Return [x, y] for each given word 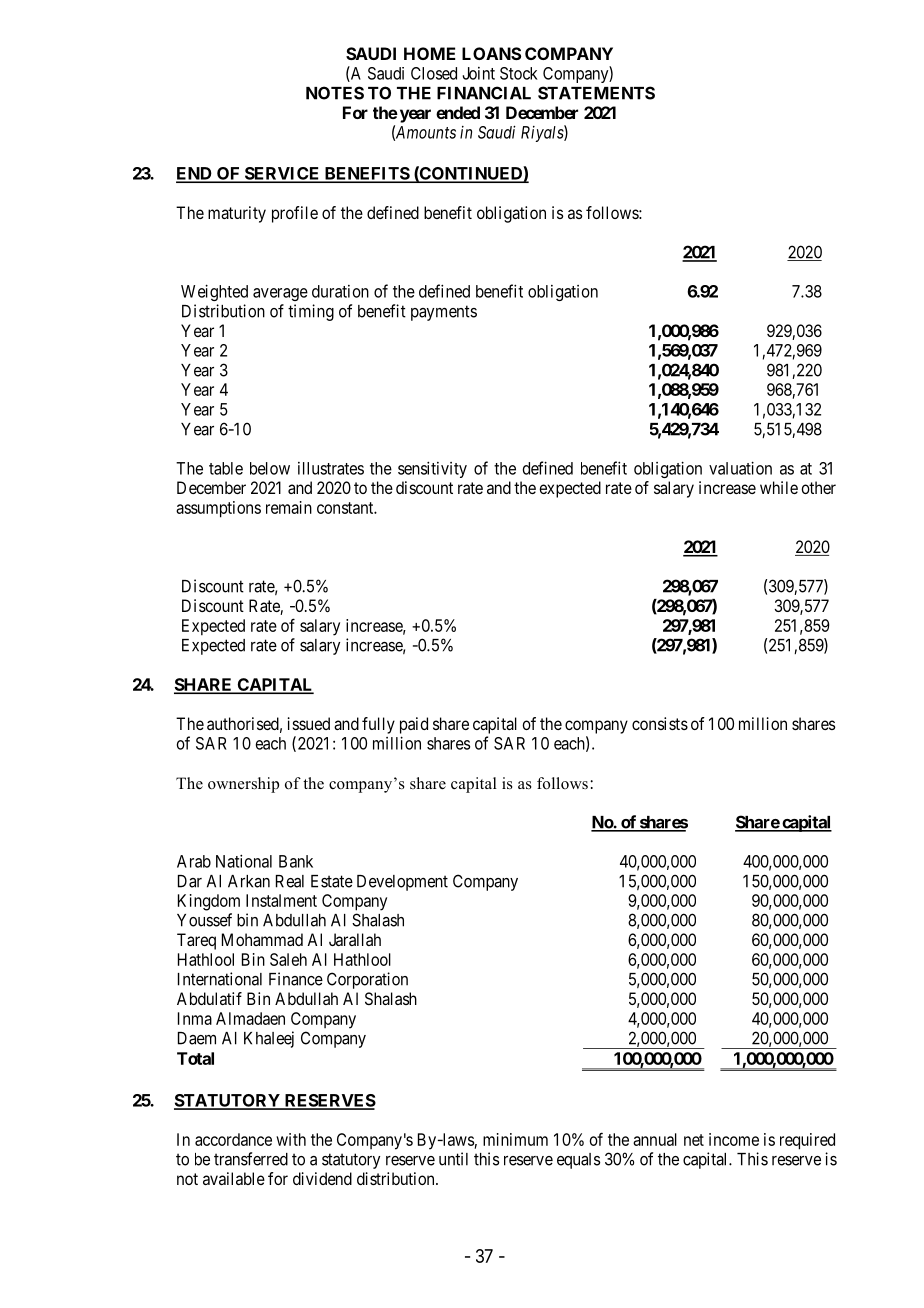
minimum [515, 1139]
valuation [740, 468]
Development [402, 883]
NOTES [335, 93]
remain [289, 507]
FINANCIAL [484, 93]
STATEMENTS [596, 93]
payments [444, 313]
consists [660, 723]
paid [414, 725]
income [734, 1139]
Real [290, 881]
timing [311, 312]
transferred [251, 1159]
